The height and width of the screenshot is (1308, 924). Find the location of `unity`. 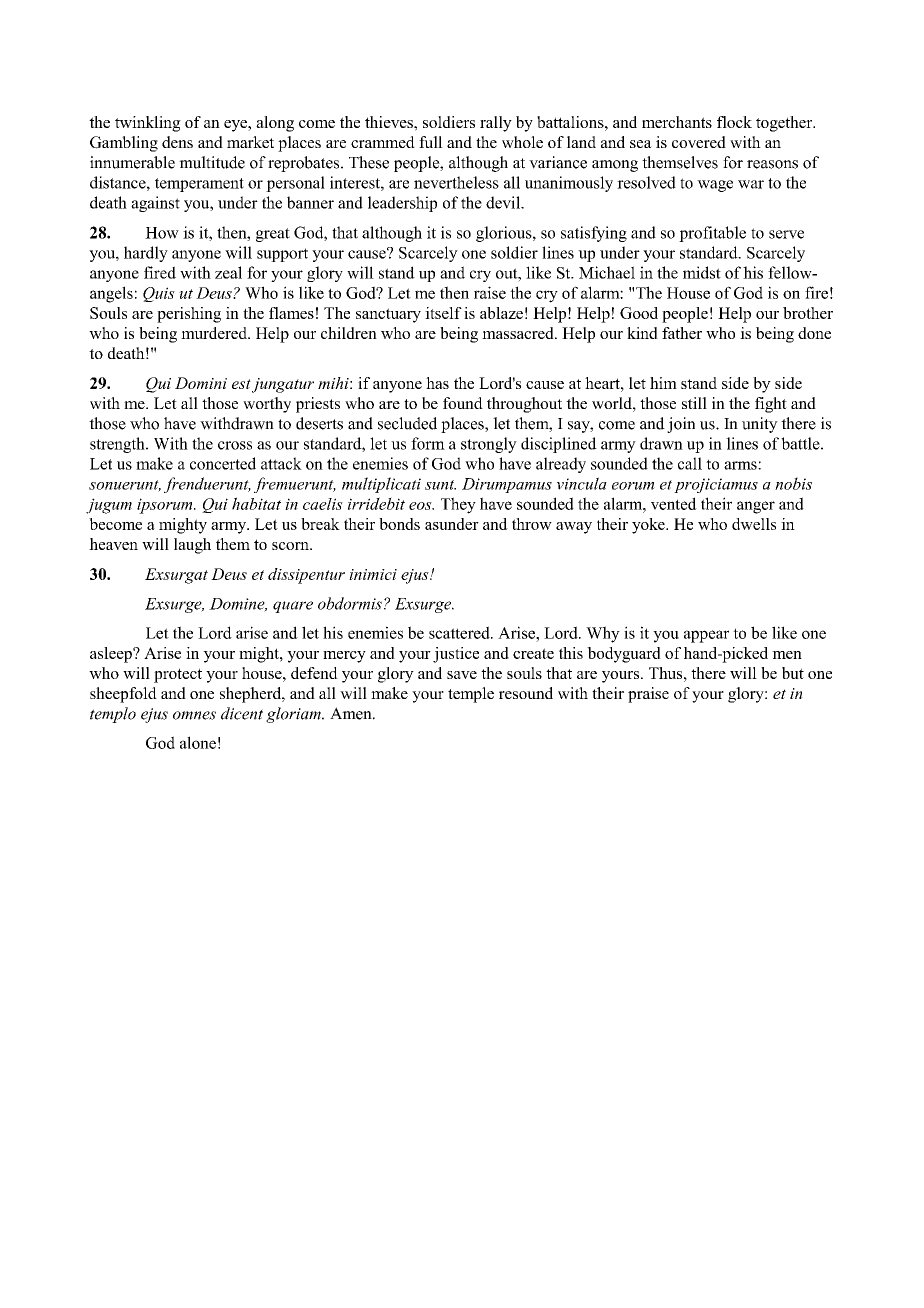

unity is located at coordinates (760, 425).
